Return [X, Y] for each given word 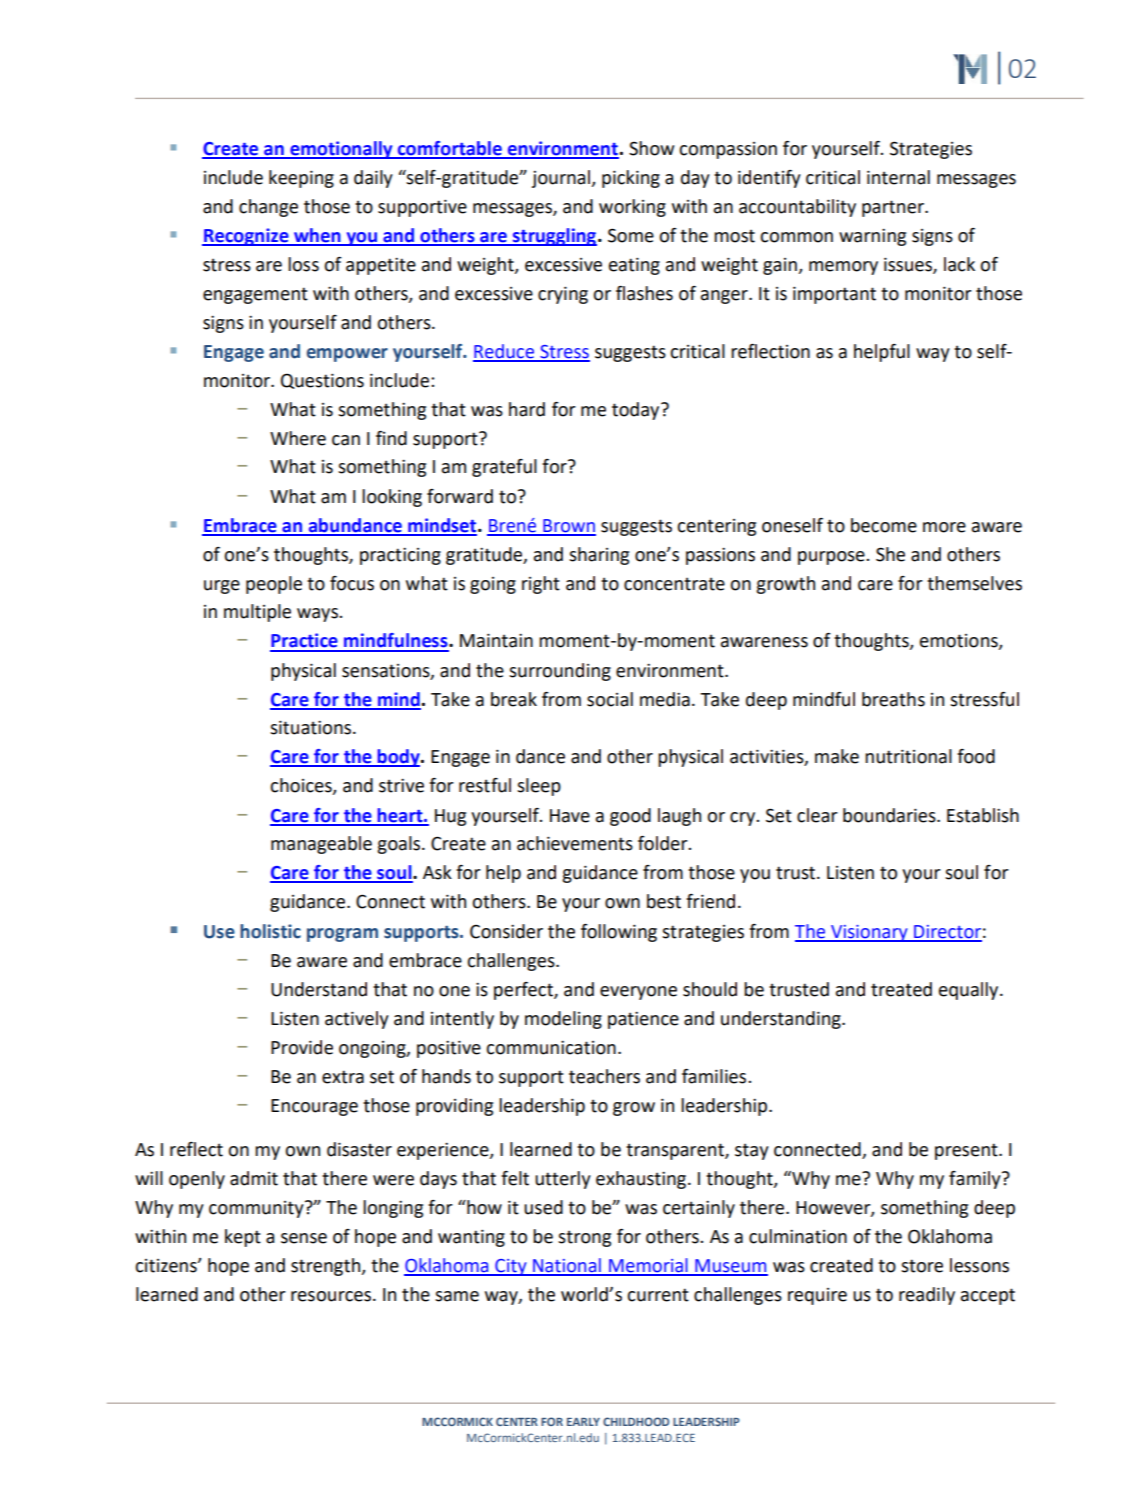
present [967, 1151]
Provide [302, 1047]
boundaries [890, 815]
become [884, 525]
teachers [604, 1076]
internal [898, 177]
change [268, 208]
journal [562, 179]
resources [332, 1296]
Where [298, 438]
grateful [504, 468]
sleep [539, 787]
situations [312, 727]
